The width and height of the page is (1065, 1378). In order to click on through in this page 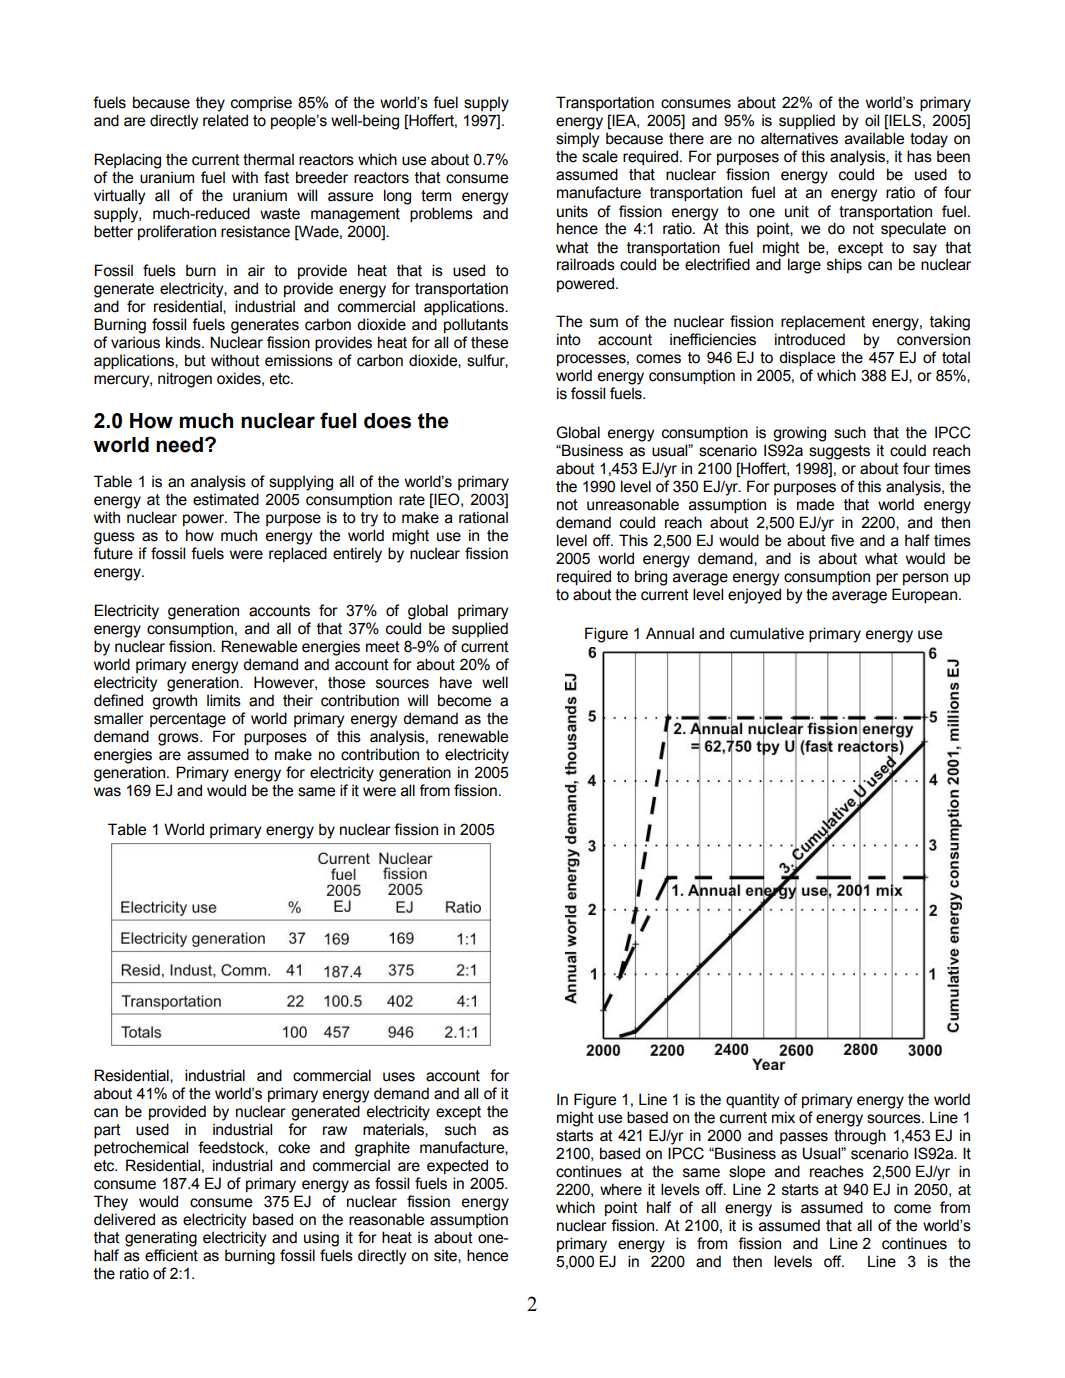, I will do `click(860, 1137)`.
